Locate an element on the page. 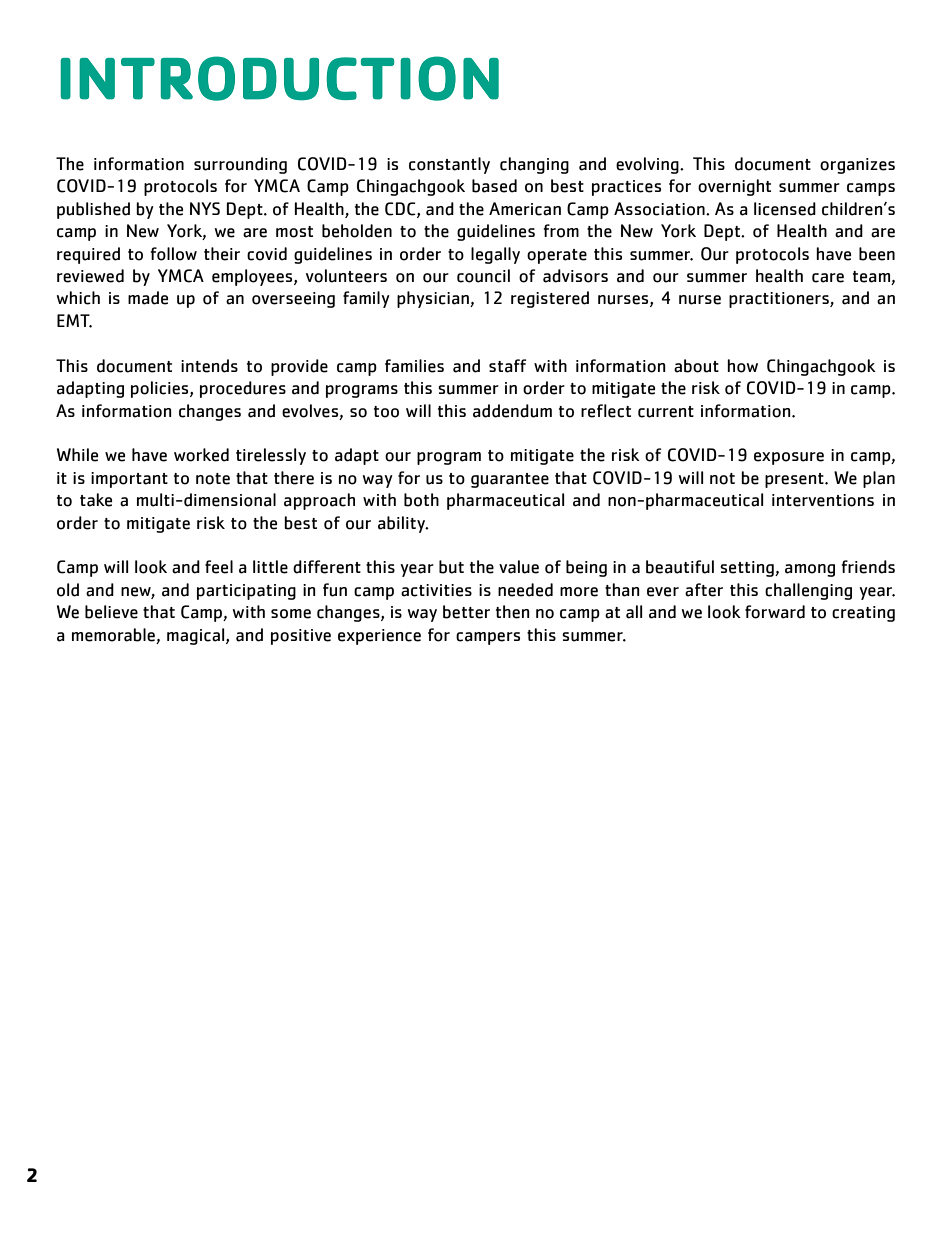  constantly is located at coordinates (449, 165).
